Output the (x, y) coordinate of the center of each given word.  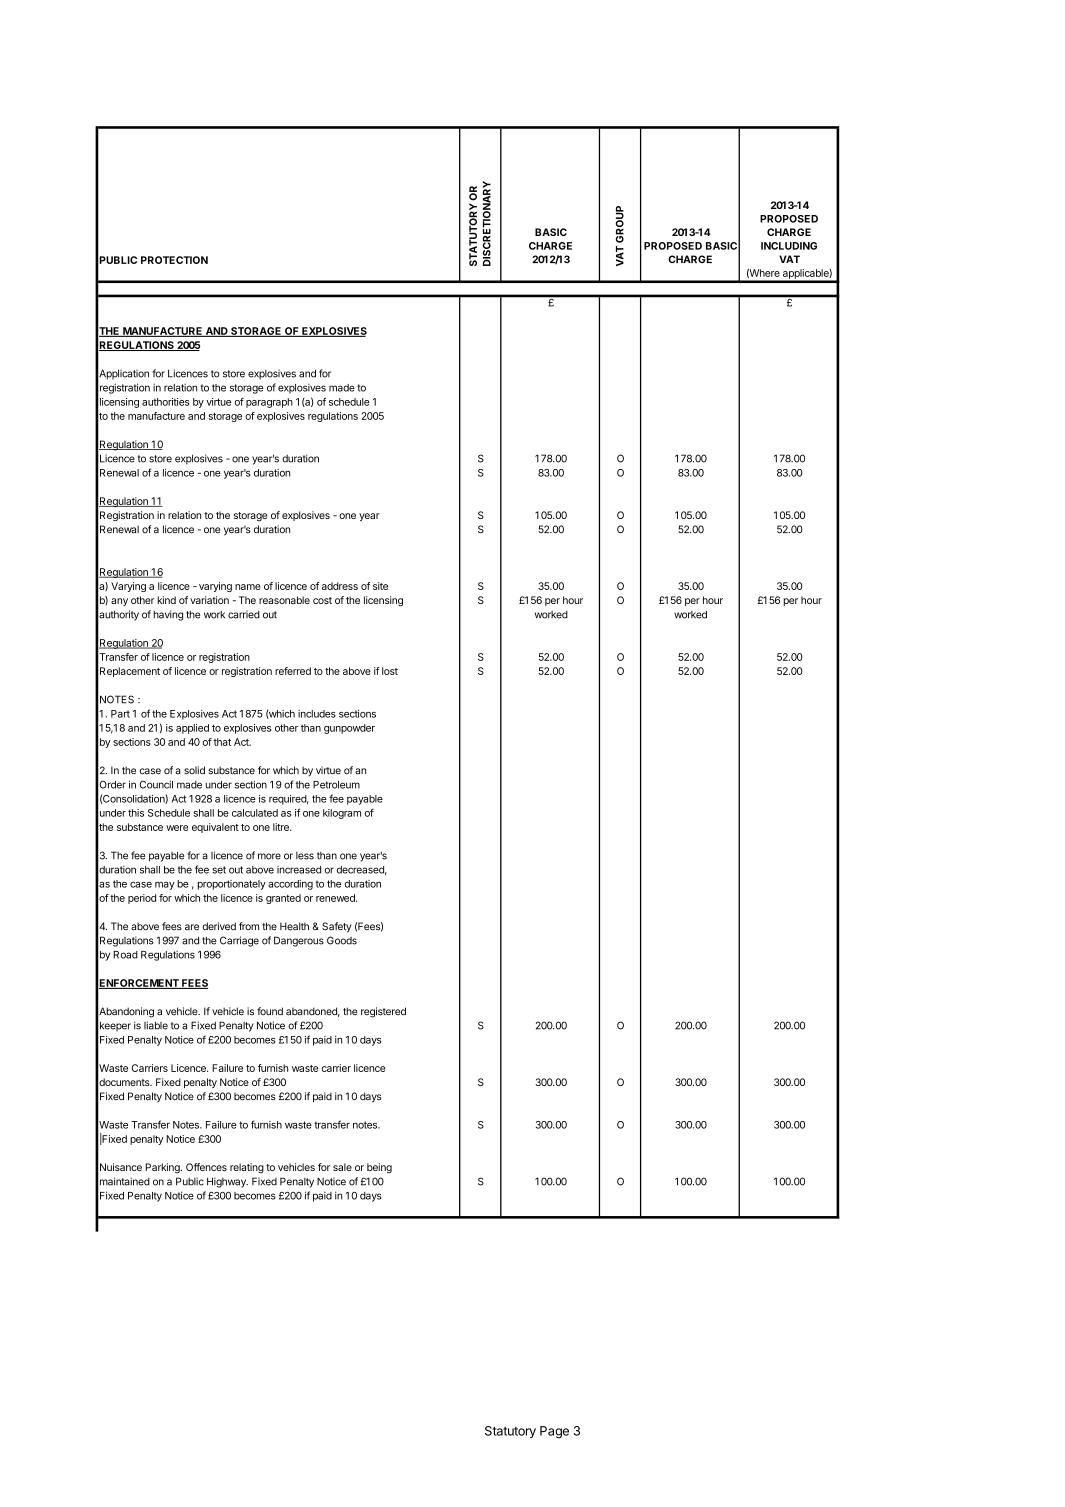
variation (209, 600)
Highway (227, 1182)
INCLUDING (789, 246)
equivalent (215, 828)
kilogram (342, 814)
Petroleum (336, 785)
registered (383, 1012)
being (379, 1168)
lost (390, 671)
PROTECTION (174, 260)
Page (554, 1432)
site (380, 586)
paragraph (269, 403)
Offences (206, 1167)
